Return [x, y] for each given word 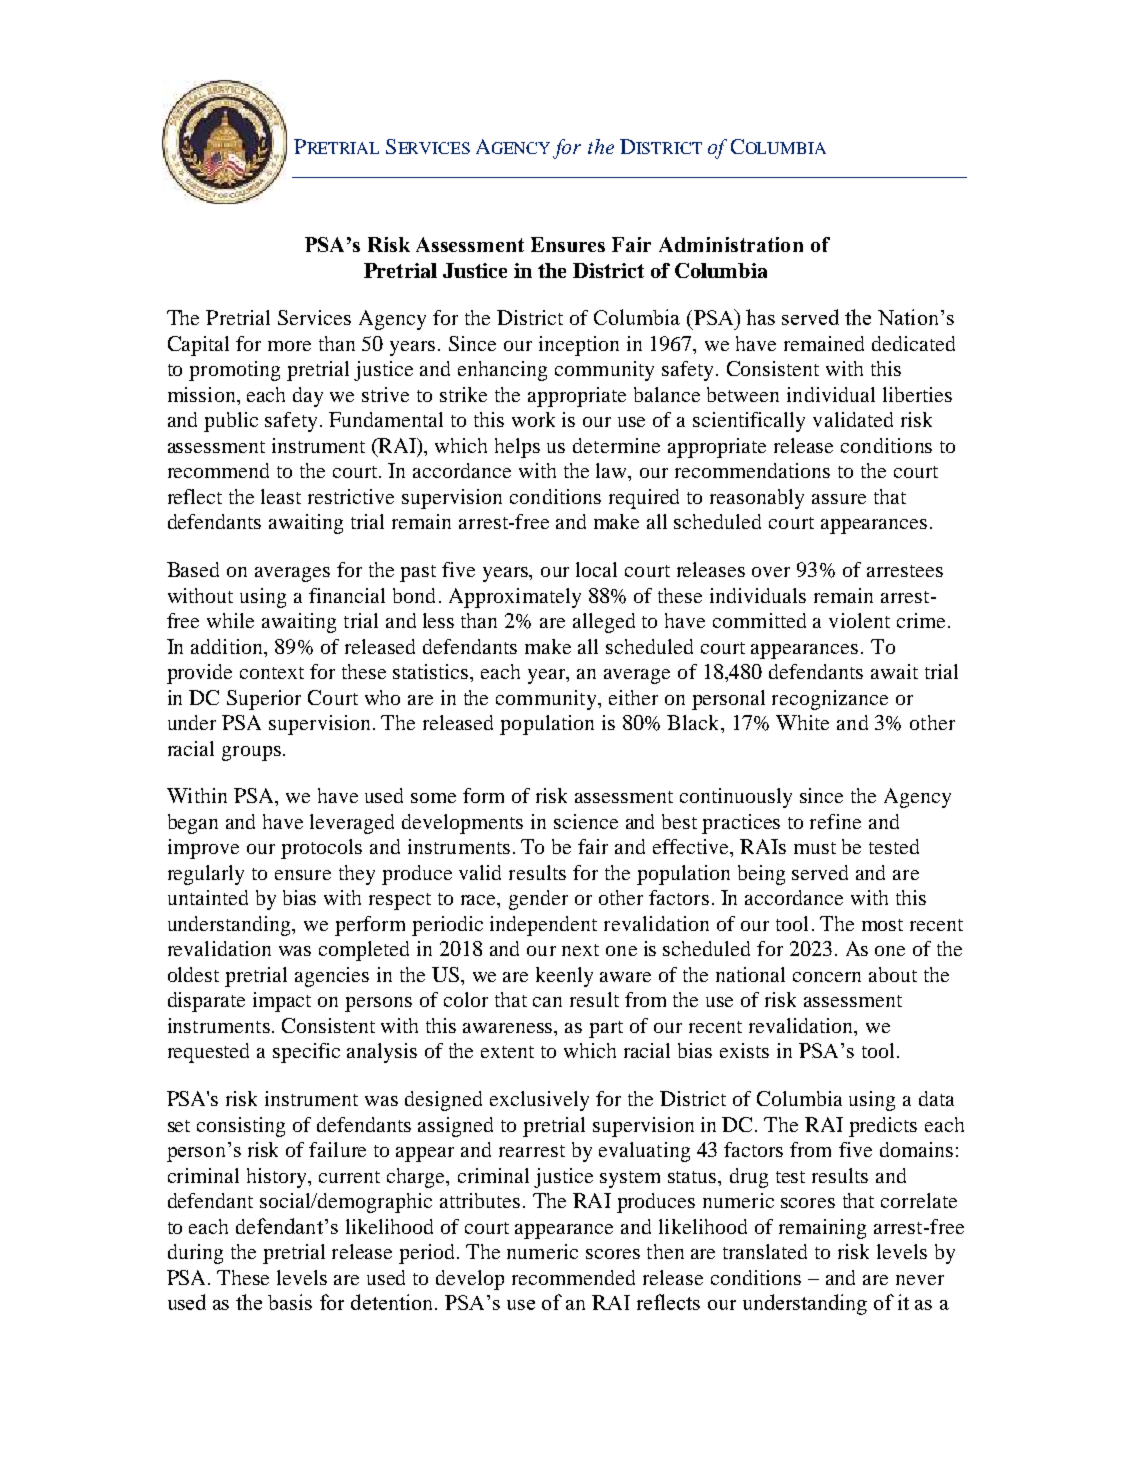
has [760, 317]
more [289, 346]
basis [290, 1302]
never [920, 1280]
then [665, 1251]
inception [579, 346]
